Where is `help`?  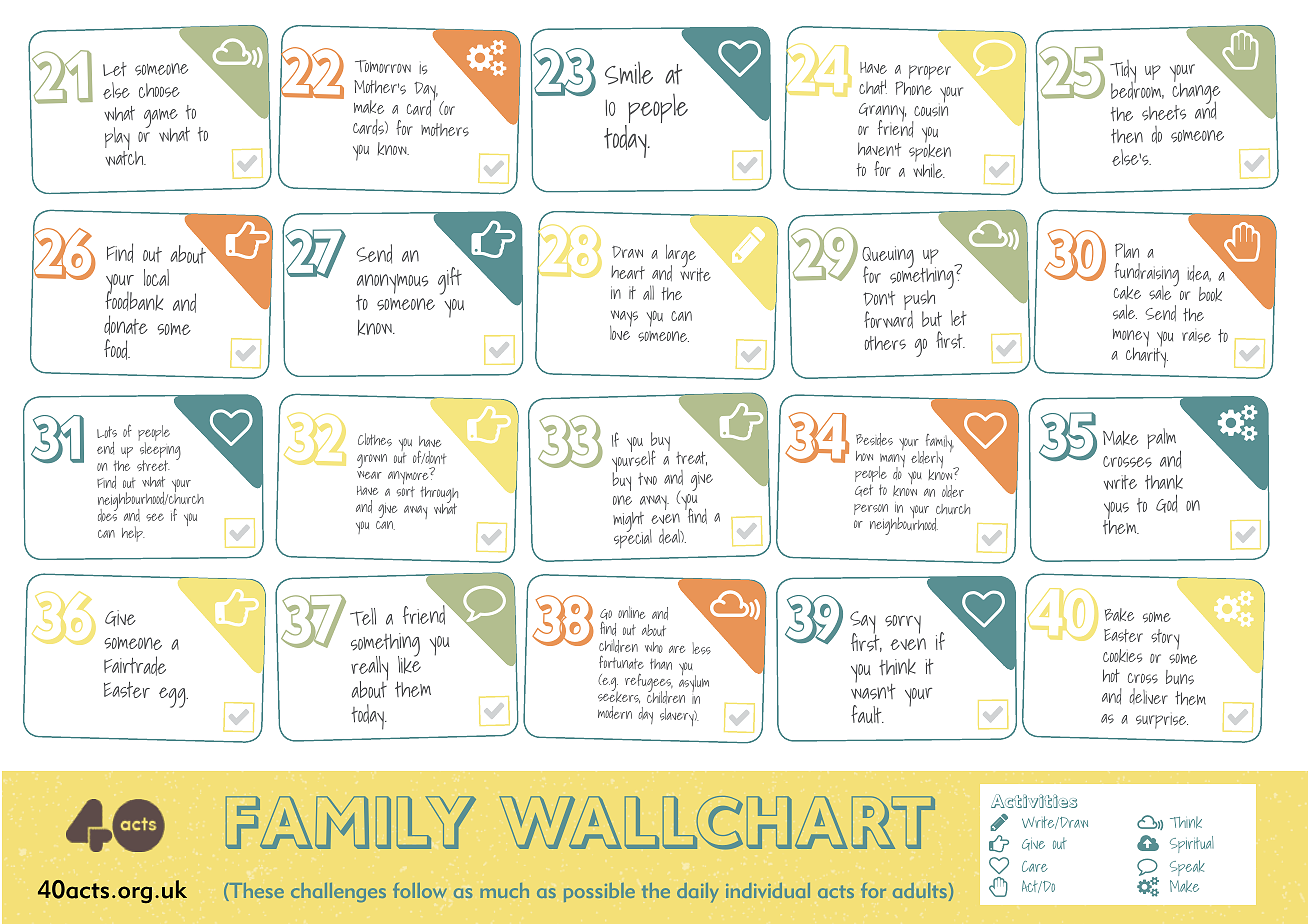 help is located at coordinates (133, 533).
